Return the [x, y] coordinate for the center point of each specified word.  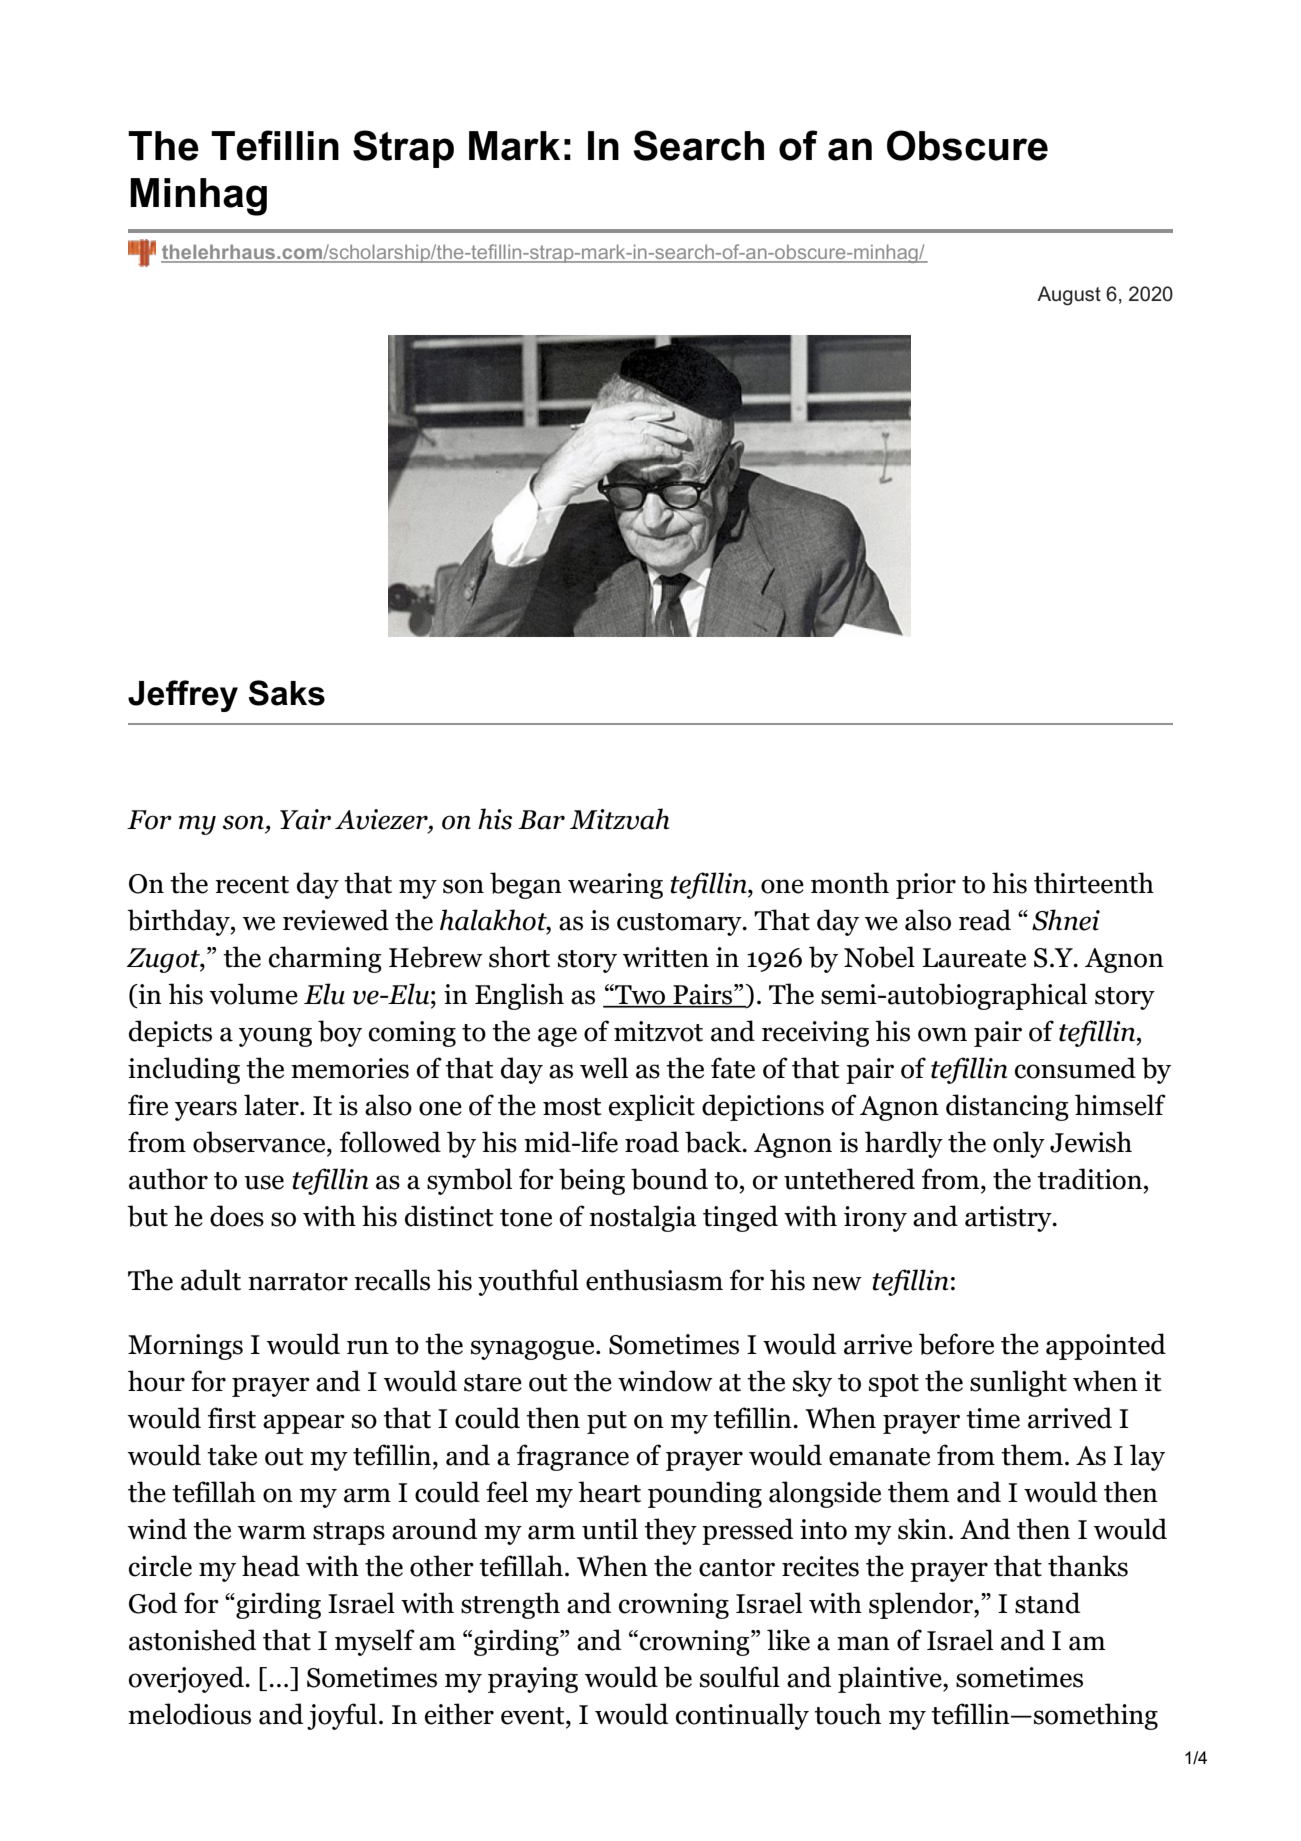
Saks [287, 693]
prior [926, 886]
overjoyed [187, 1679]
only [1019, 1144]
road [652, 1142]
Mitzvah [619, 819]
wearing [615, 886]
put [607, 1422]
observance [260, 1142]
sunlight [1018, 1383]
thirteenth [1094, 883]
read [985, 920]
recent [252, 885]
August [1069, 296]
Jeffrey [183, 696]
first [232, 1418]
